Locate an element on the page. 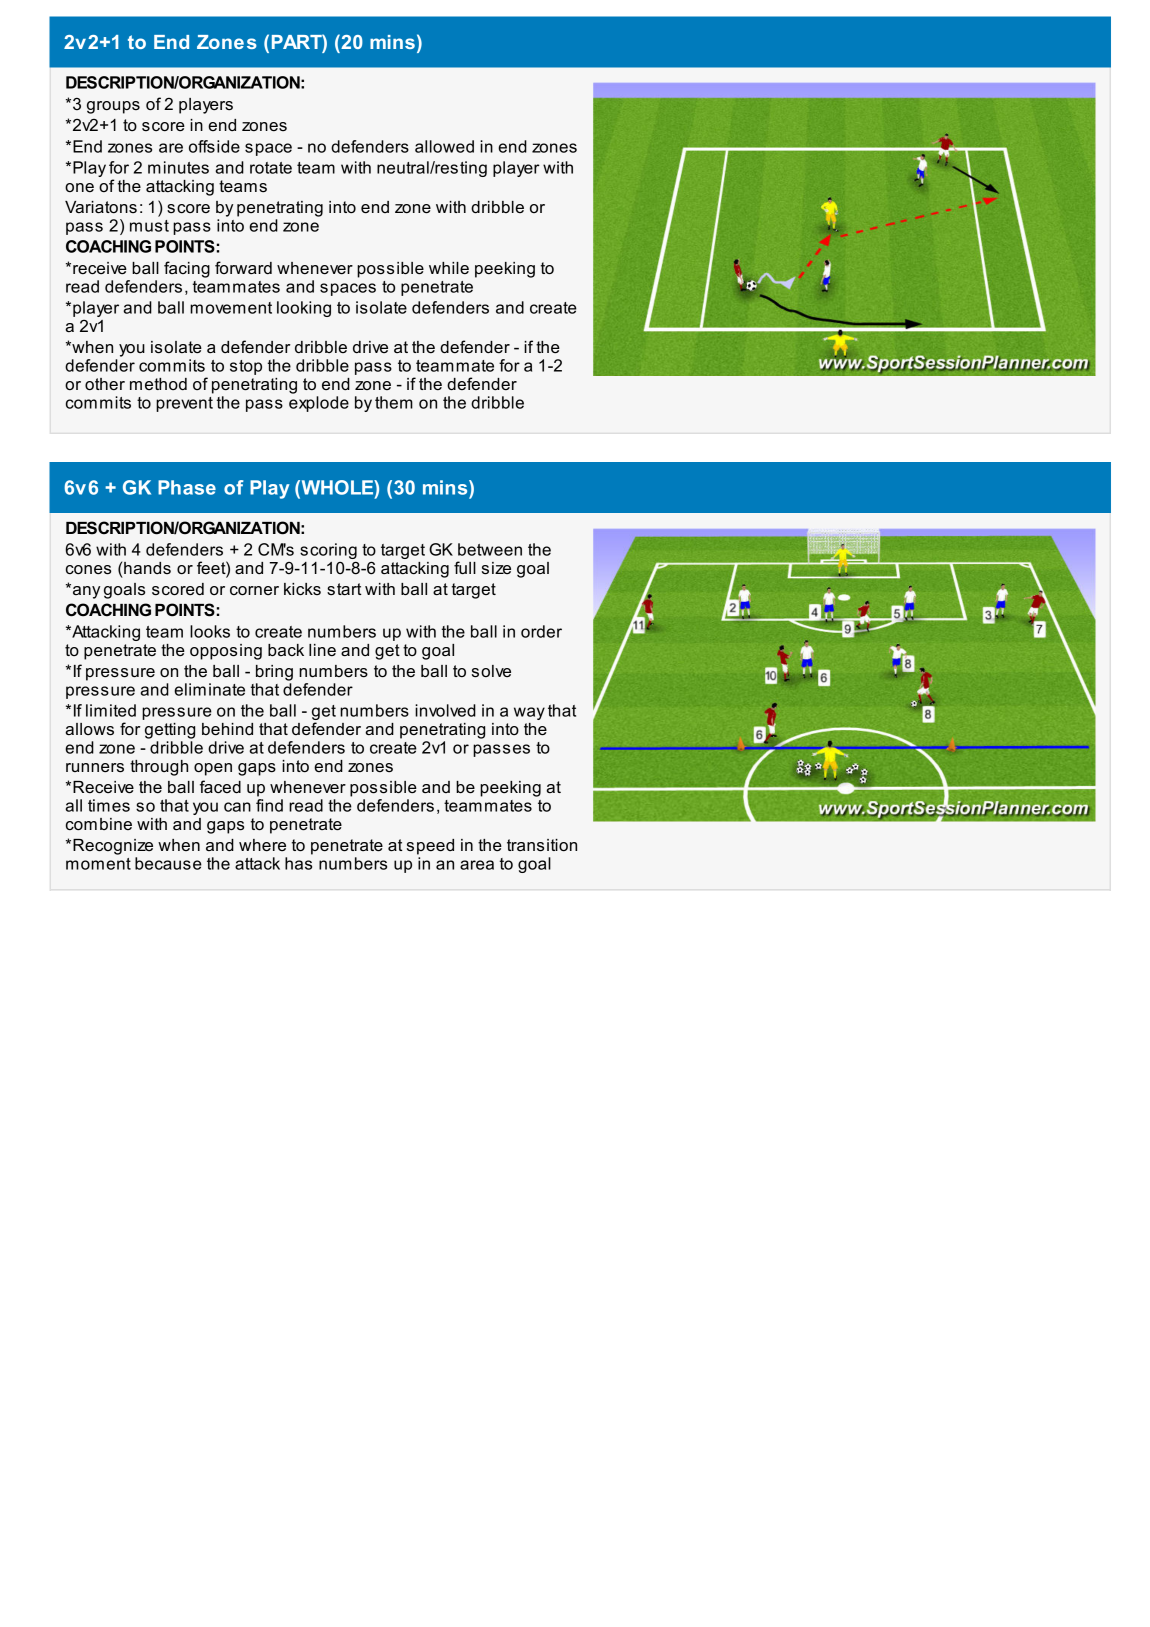 The width and height of the document is (1150, 1627). where is located at coordinates (262, 845).
